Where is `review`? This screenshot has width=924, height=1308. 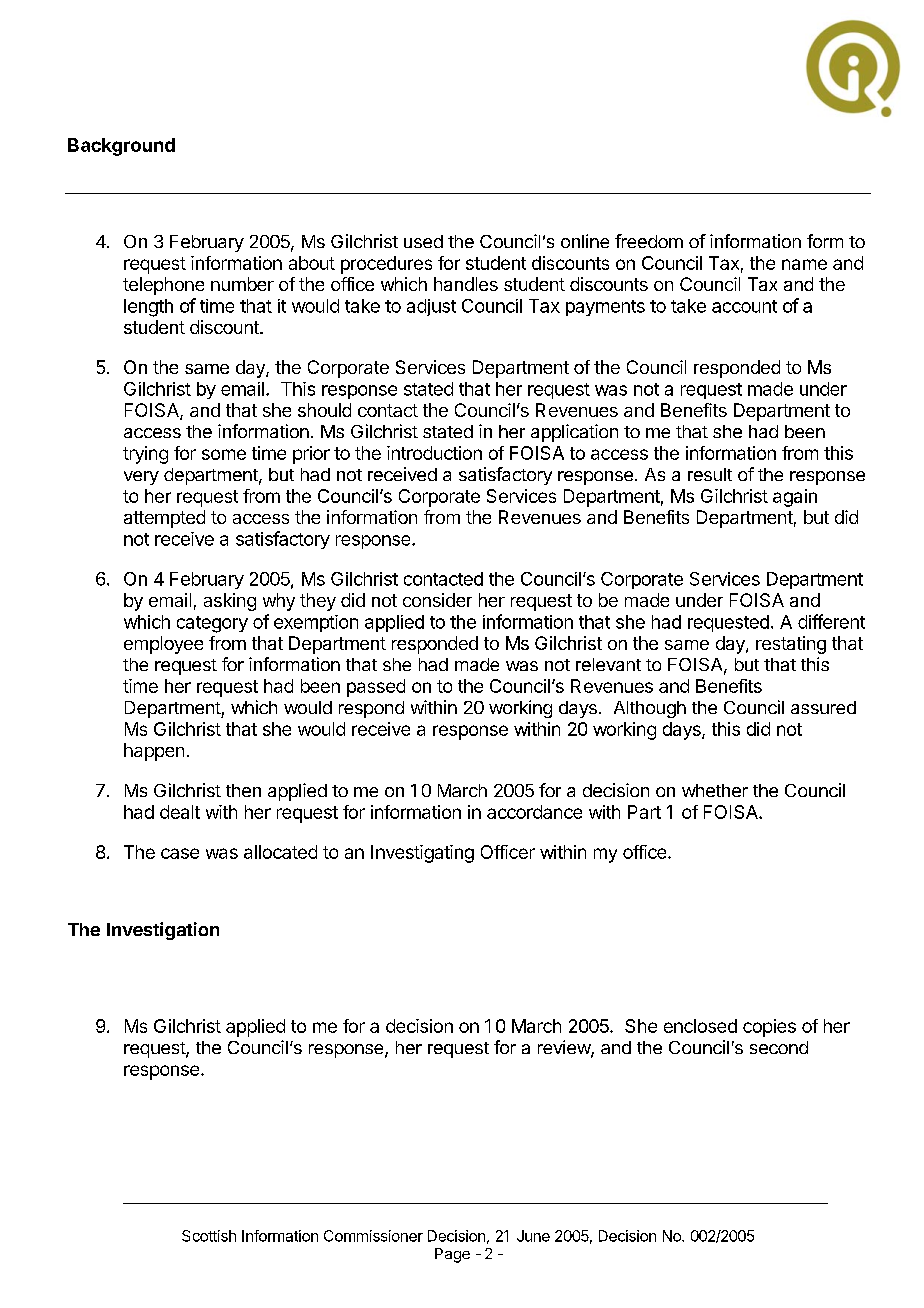
review is located at coordinates (565, 1048).
